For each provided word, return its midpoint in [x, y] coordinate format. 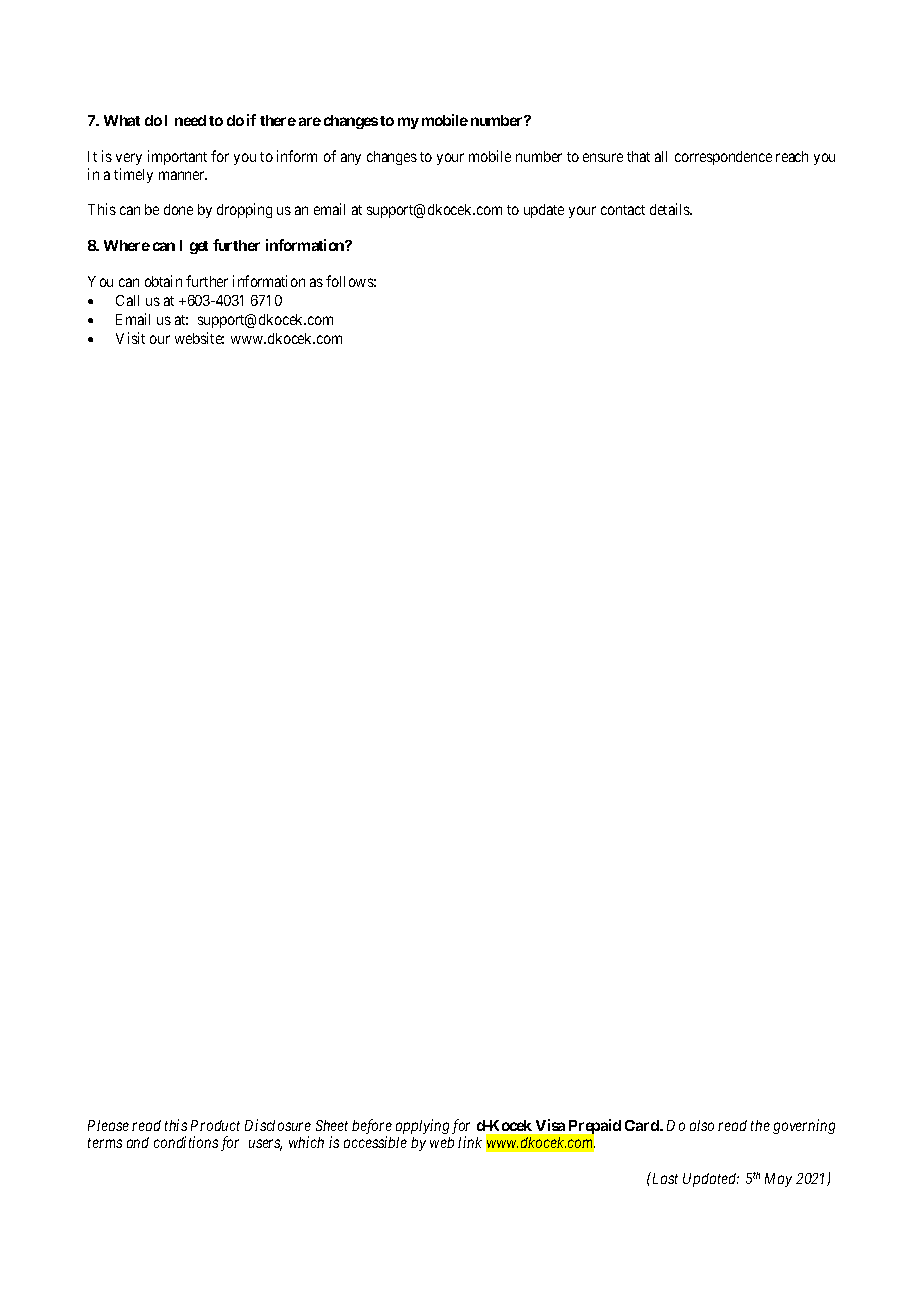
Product [215, 1125]
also [702, 1125]
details [671, 209]
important [177, 157]
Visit [130, 338]
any [351, 159]
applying [422, 1126]
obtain [163, 281]
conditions [186, 1142]
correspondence [723, 158]
